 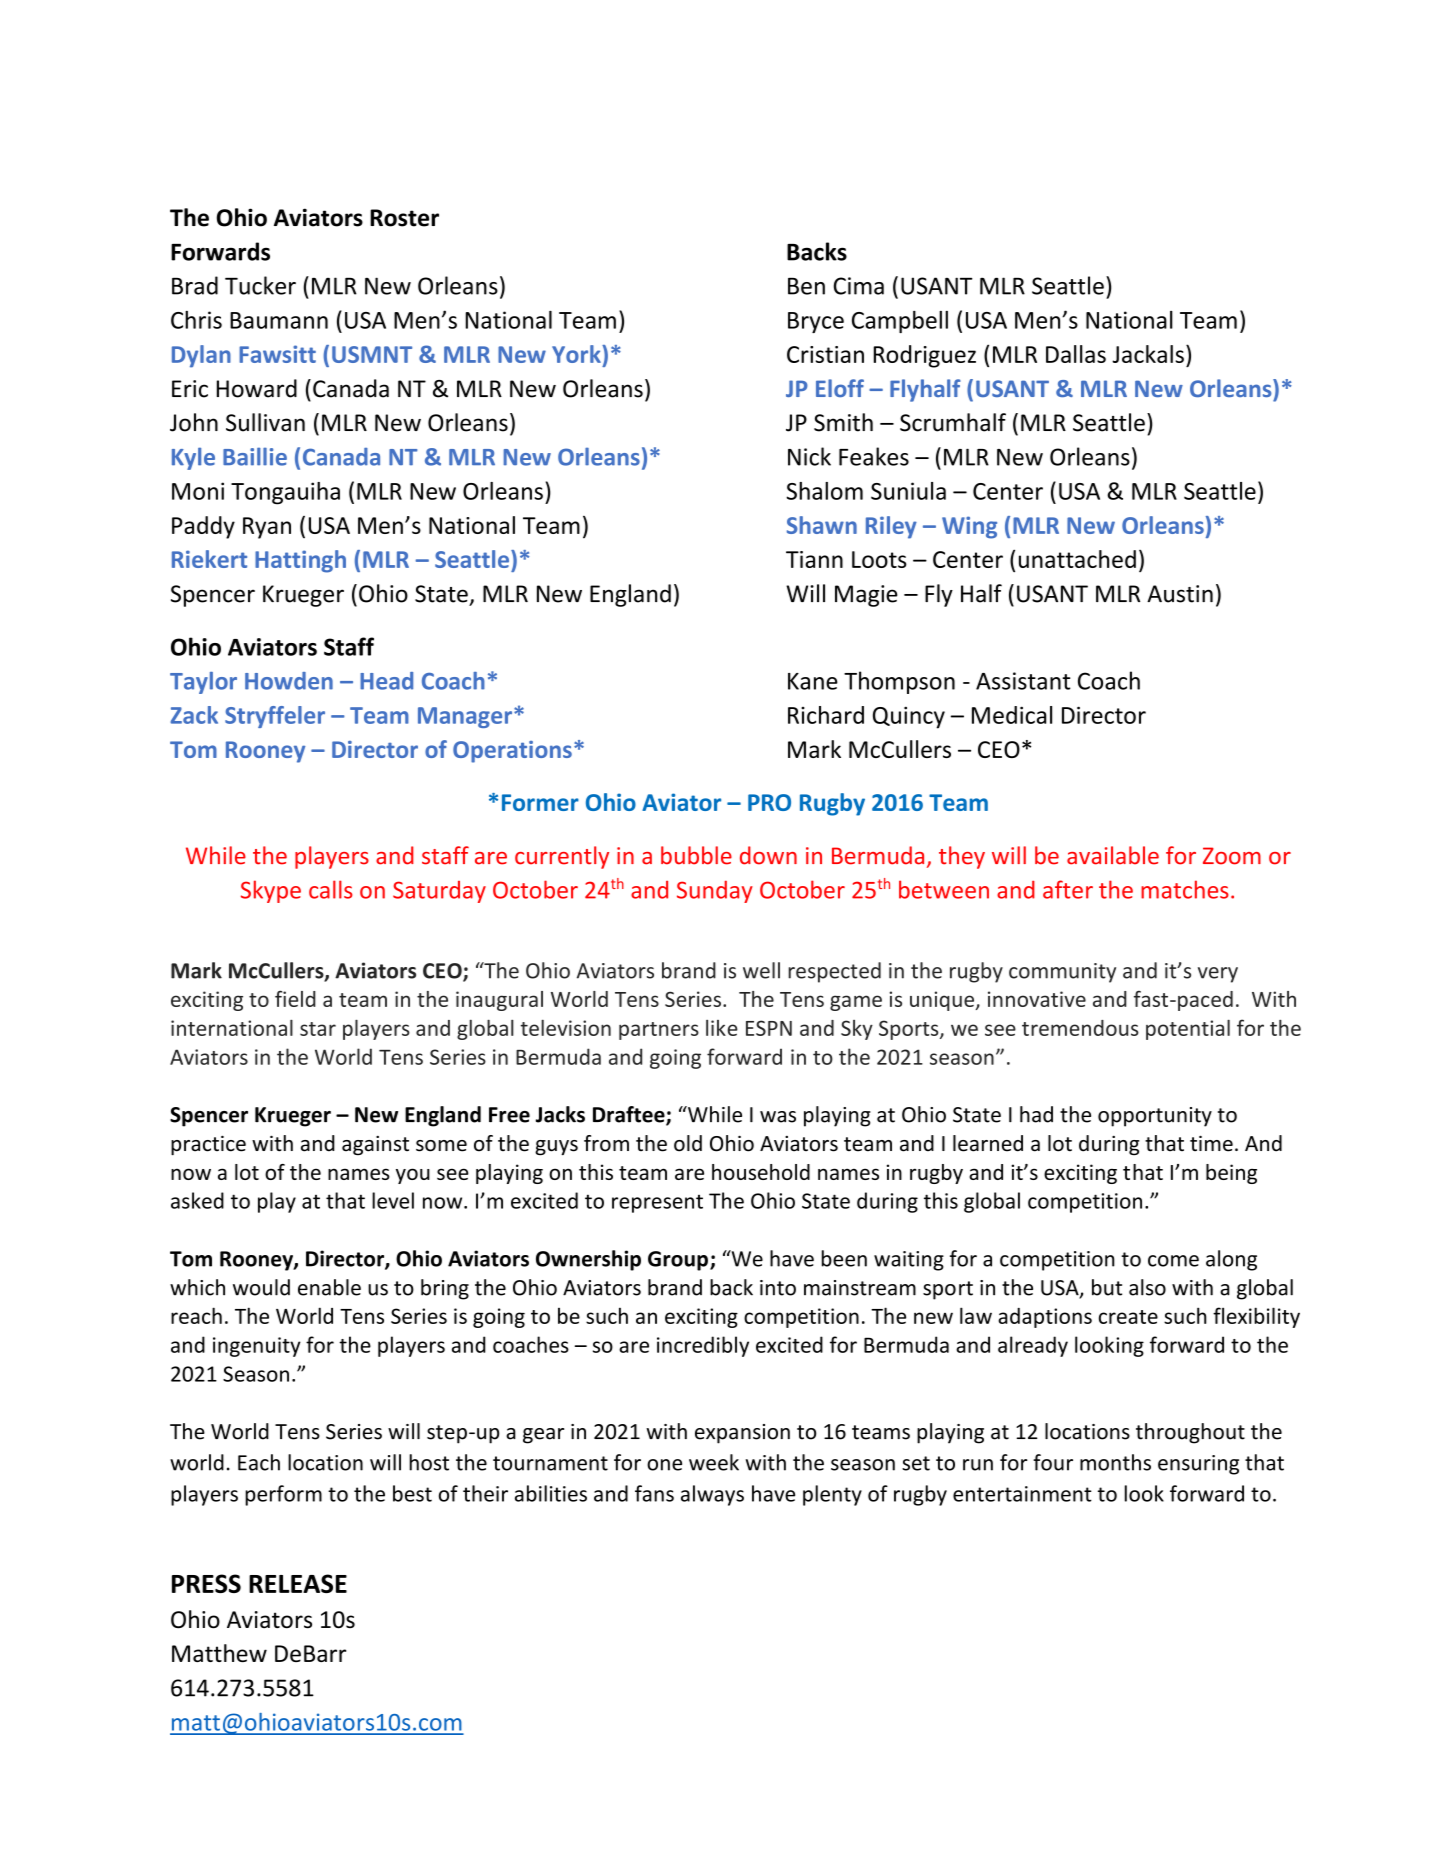 What do you see at coordinates (298, 1583) in the screenshot?
I see `RELEASE` at bounding box center [298, 1583].
